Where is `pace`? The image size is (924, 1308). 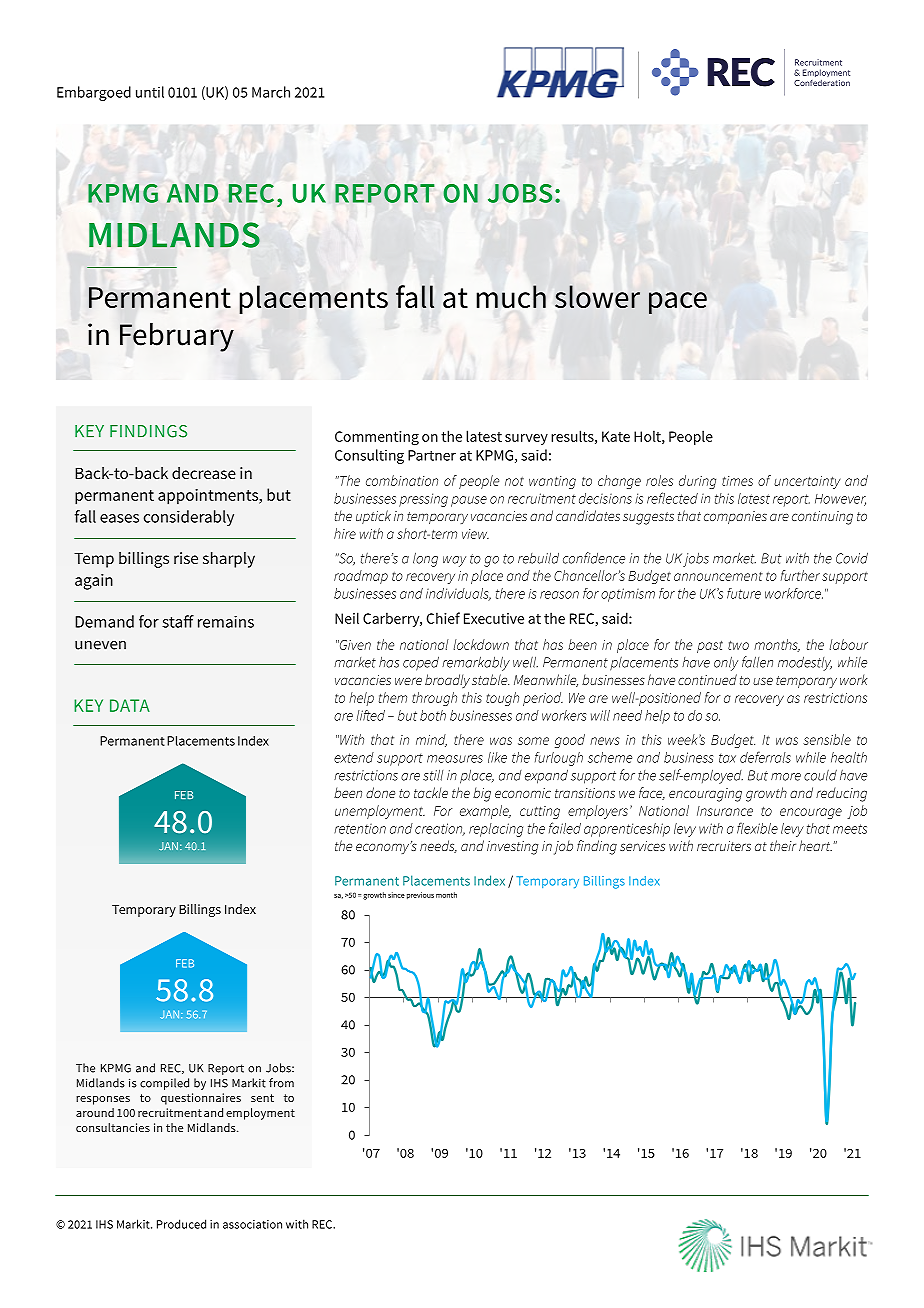
pace is located at coordinates (678, 303).
